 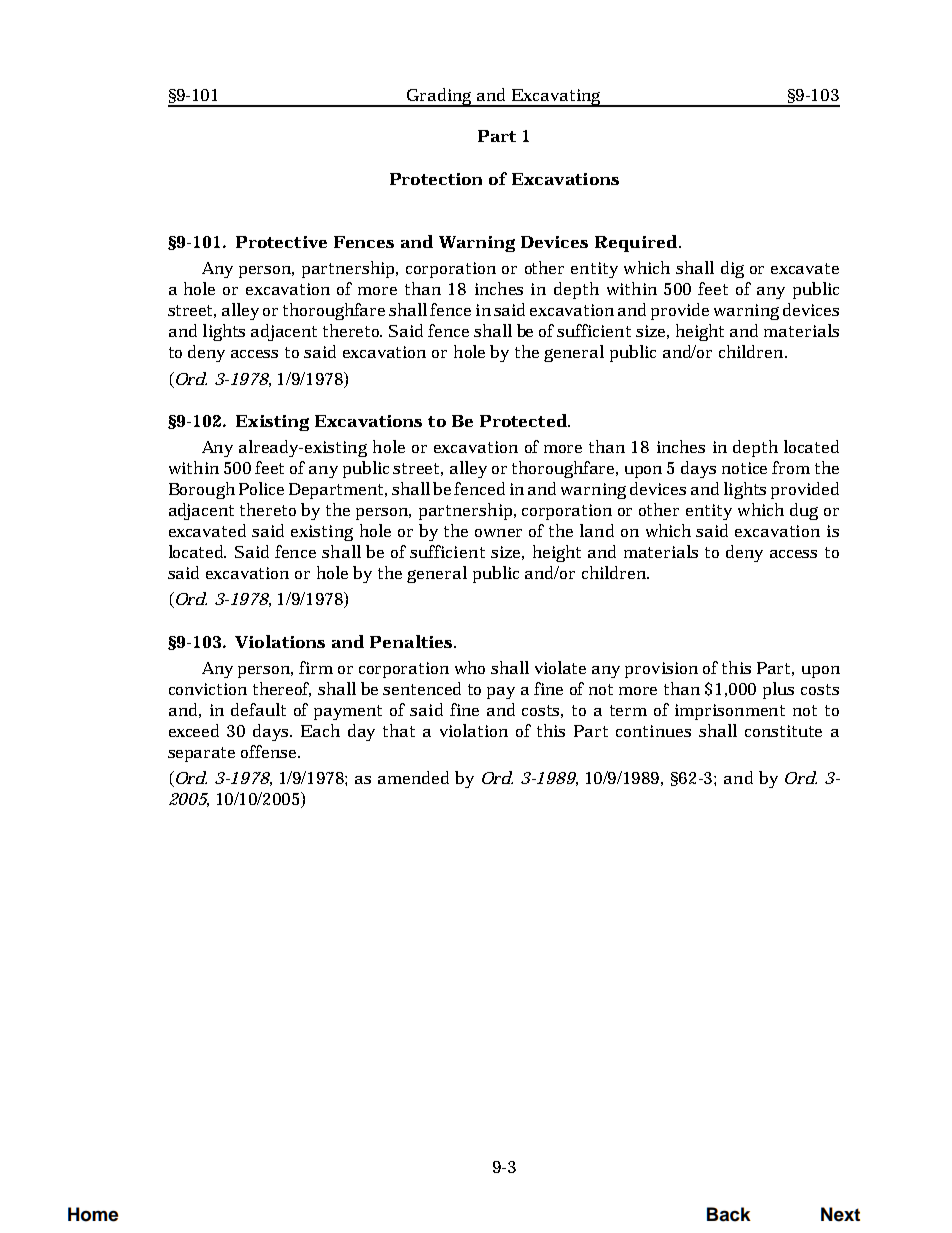 I want to click on offense, so click(x=270, y=751).
